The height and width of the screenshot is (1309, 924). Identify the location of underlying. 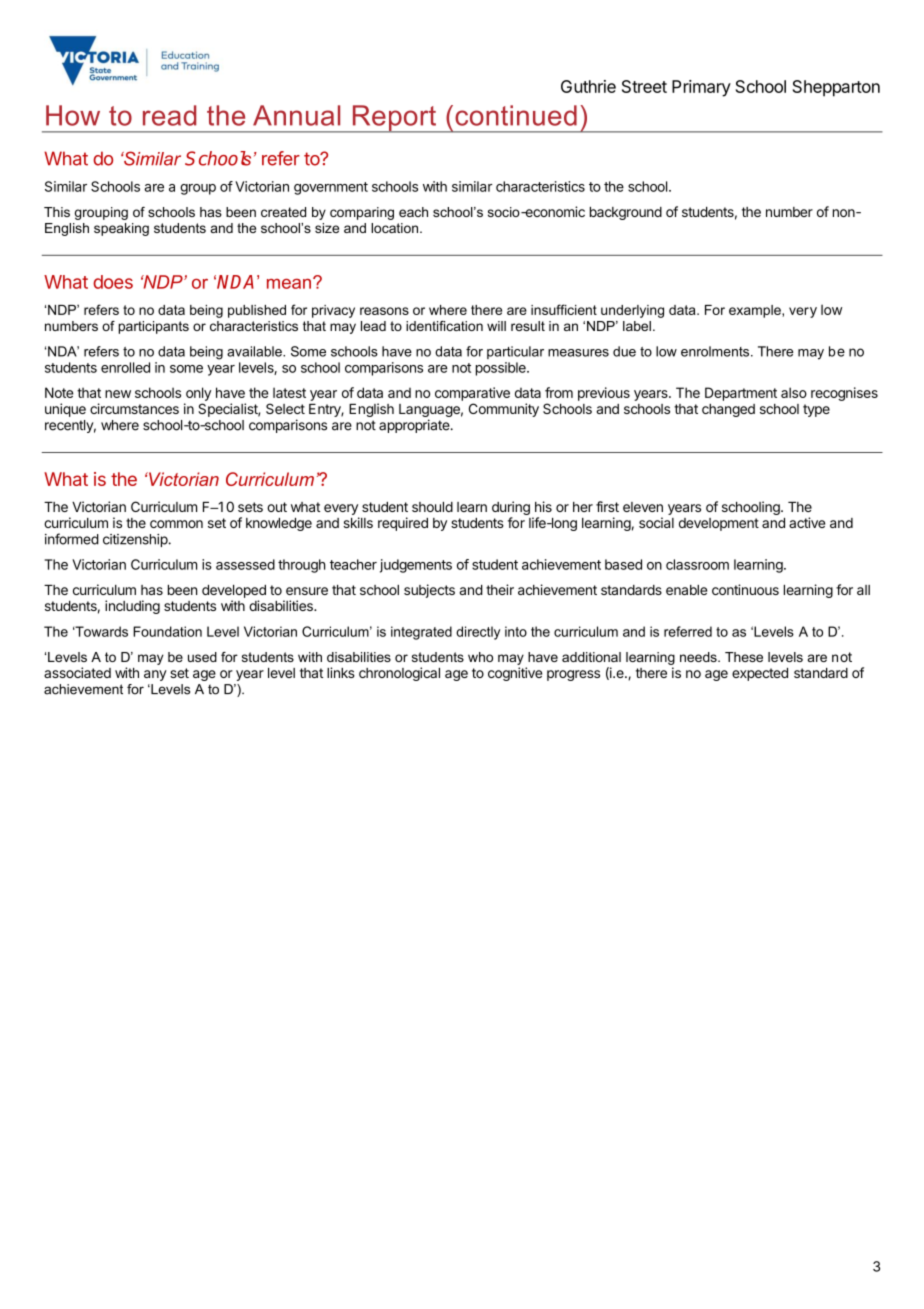
(632, 311).
